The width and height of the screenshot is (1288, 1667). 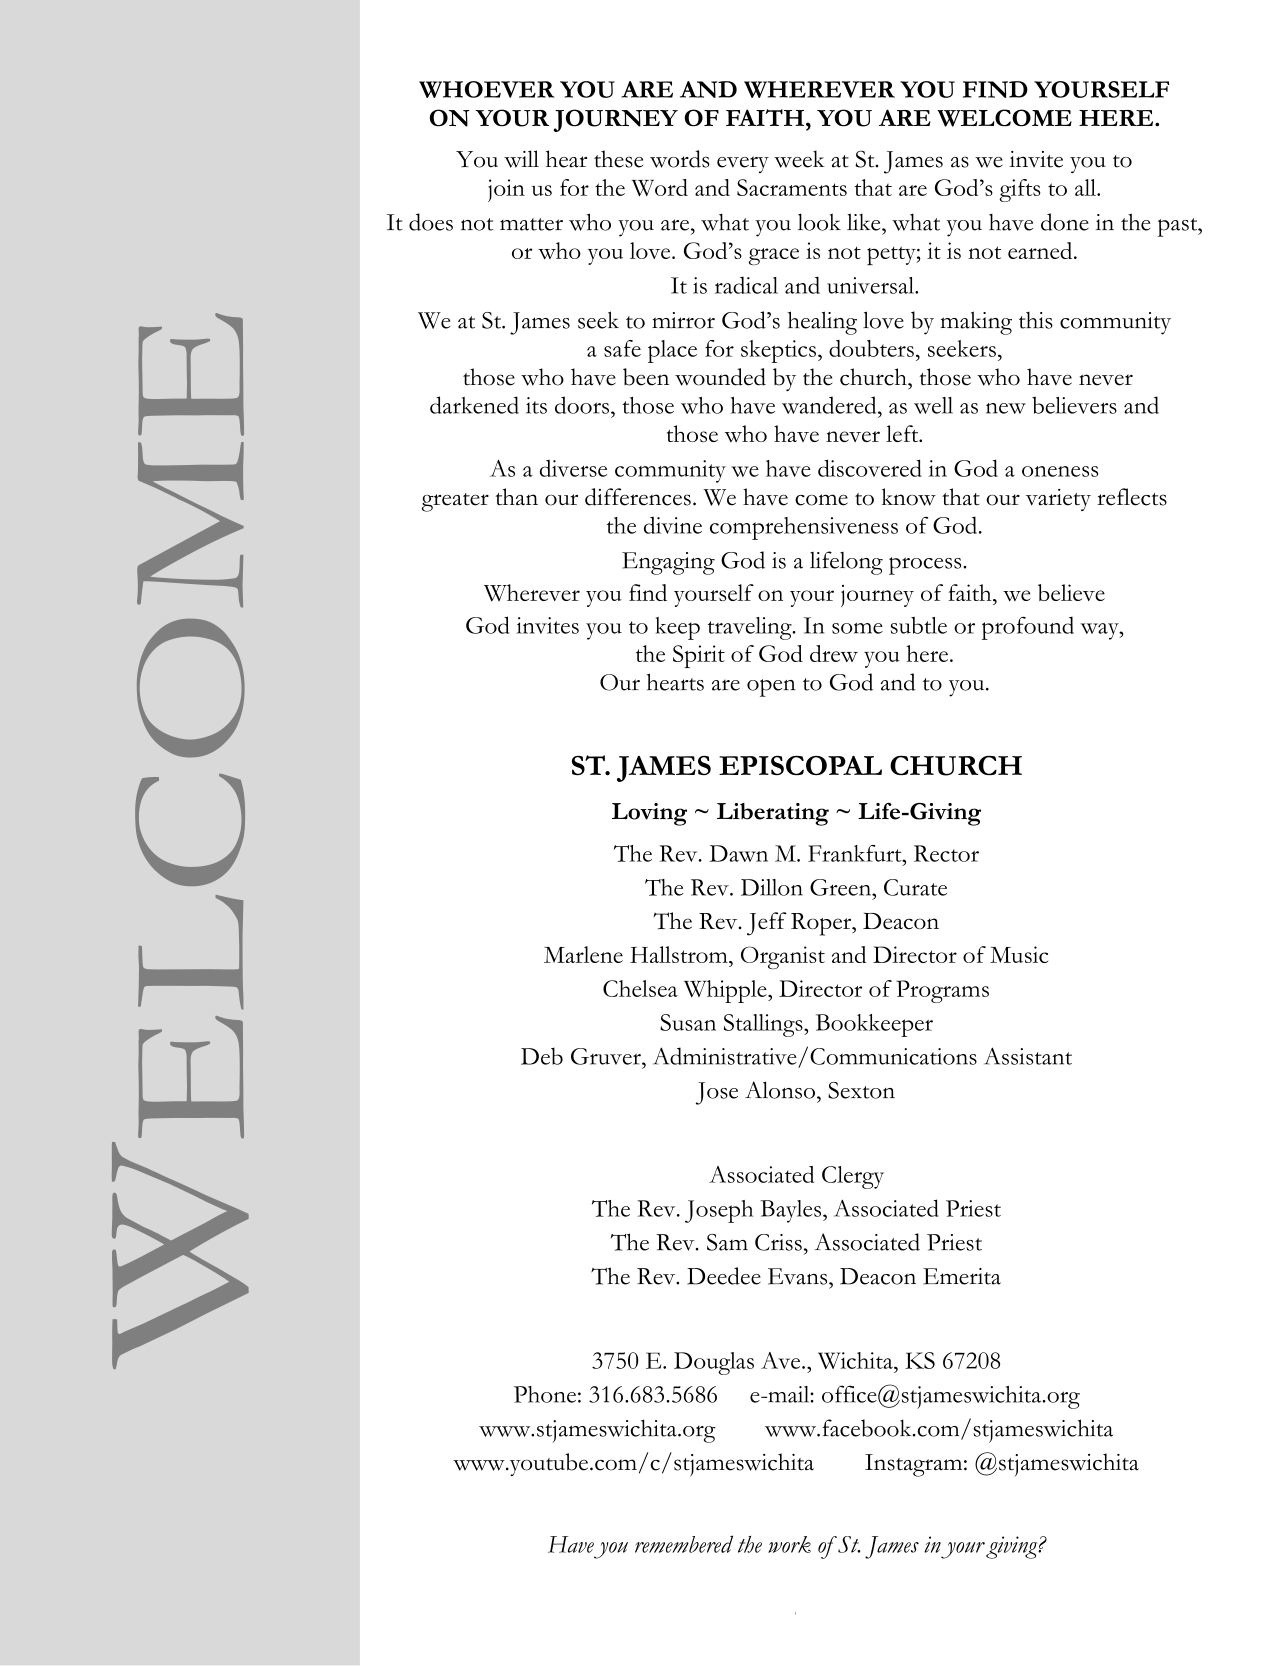 I want to click on Liberating, so click(x=773, y=814).
